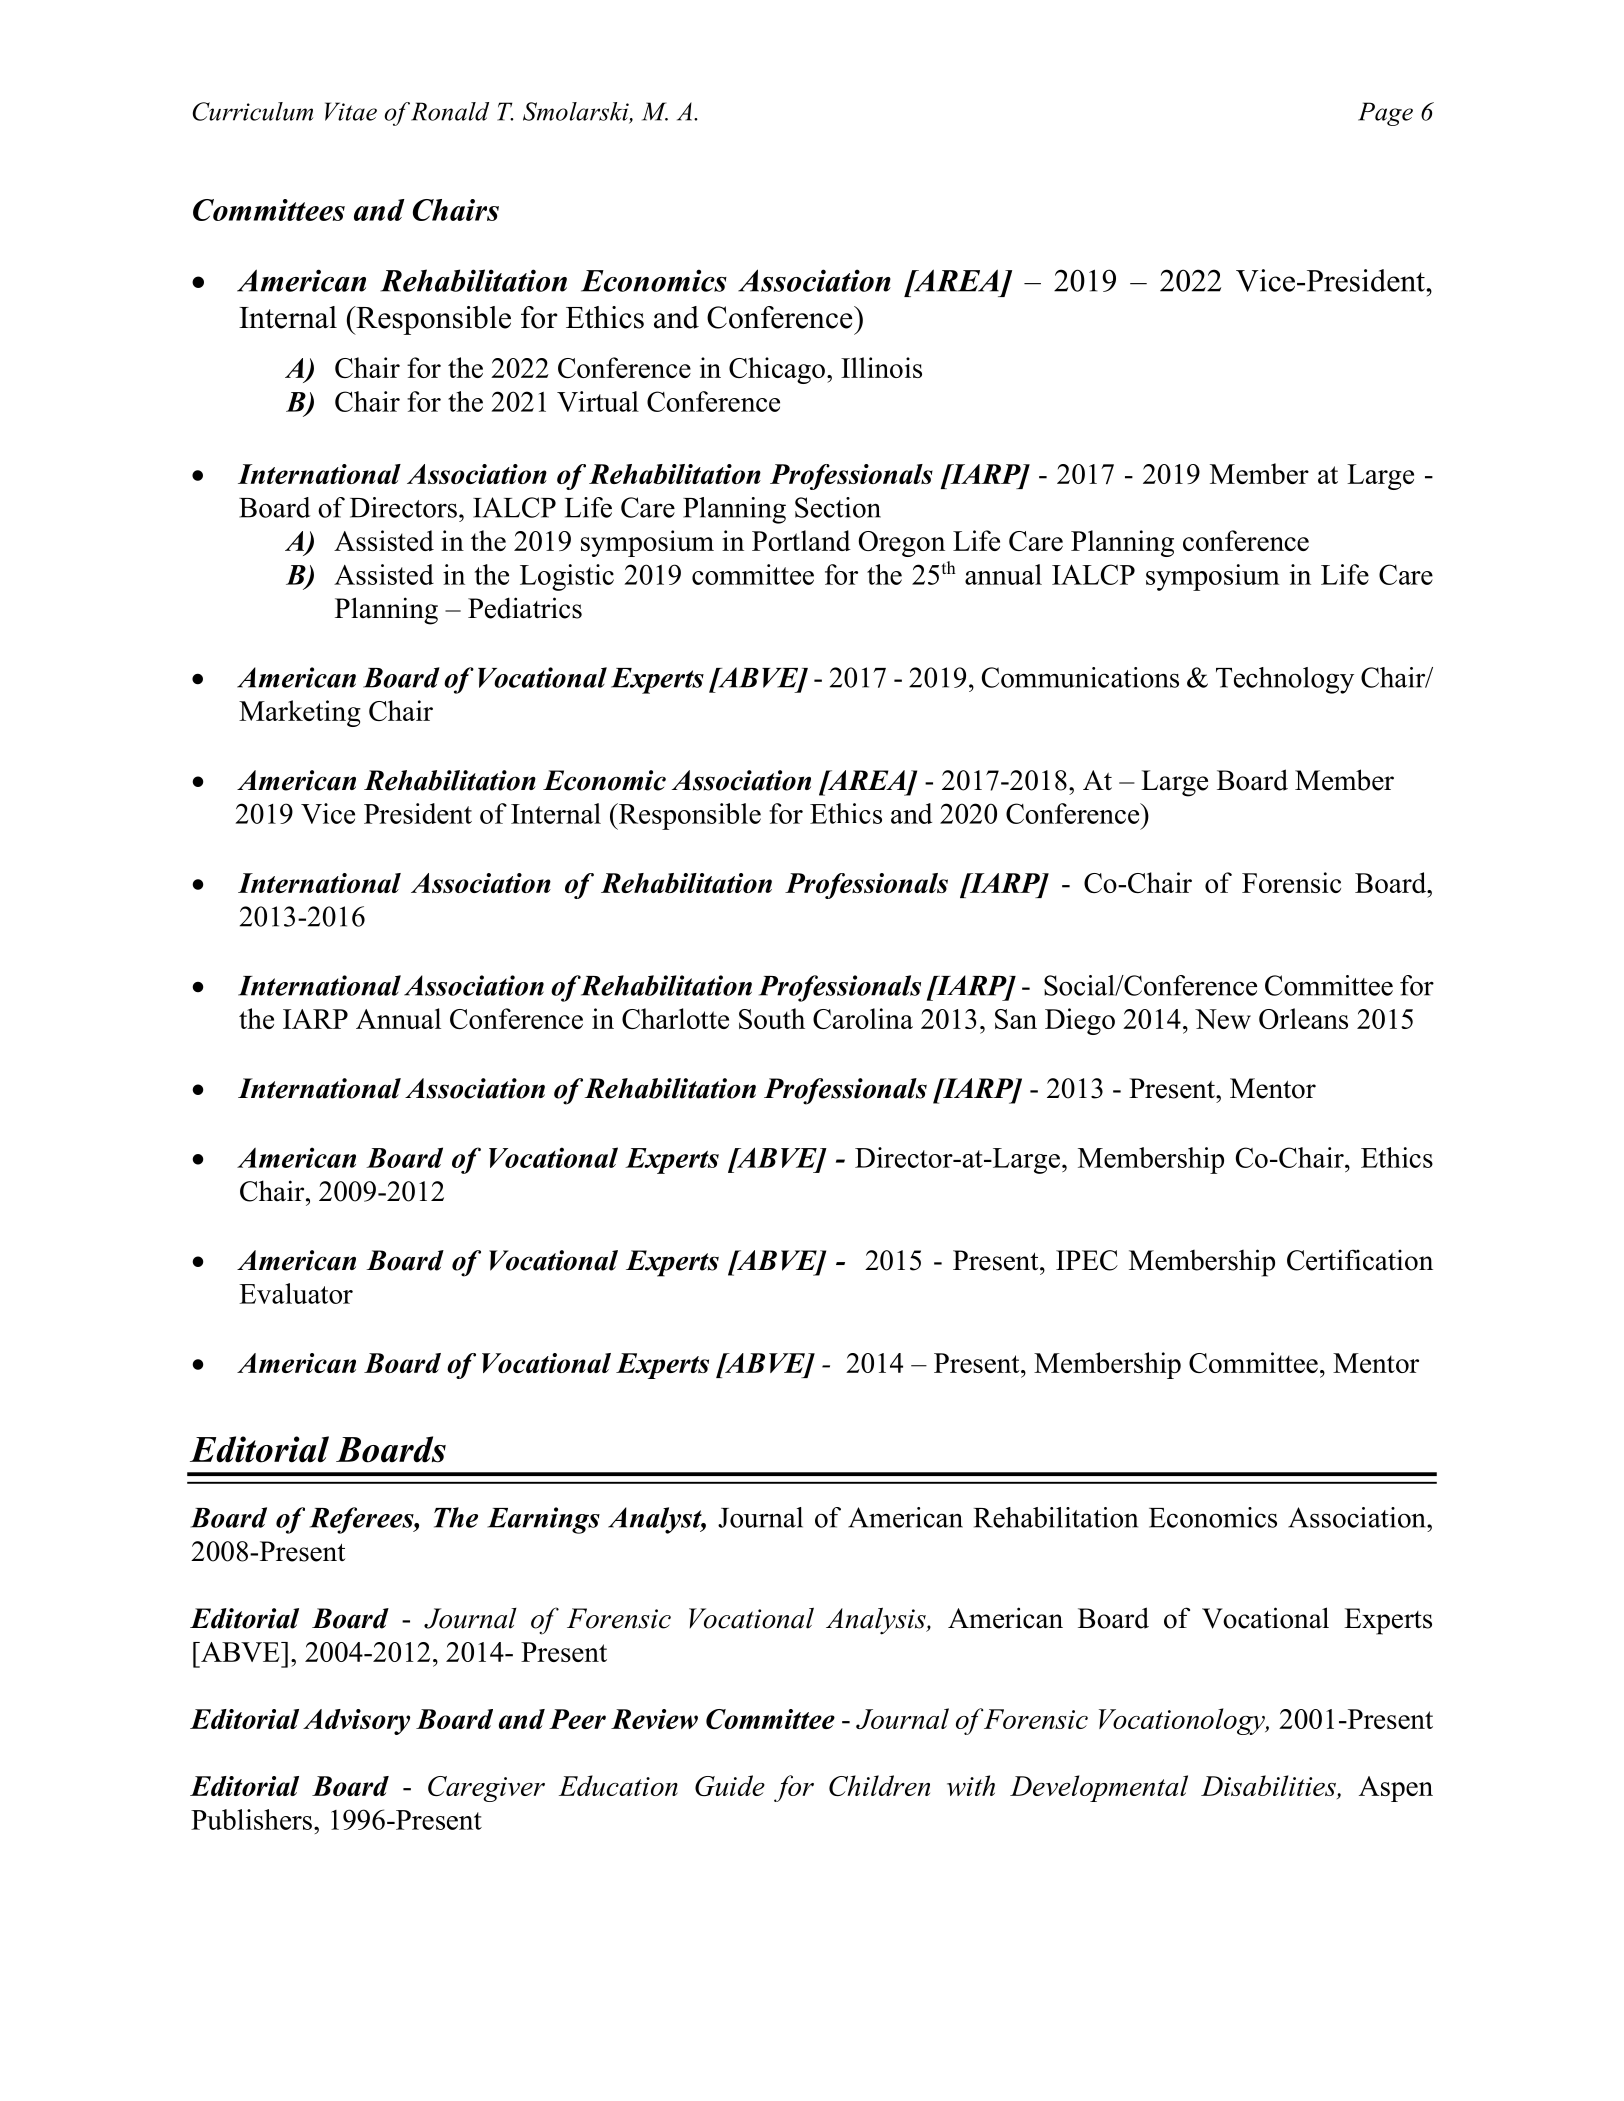  Describe the element at coordinates (801, 540) in the image. I see `Portland` at that location.
